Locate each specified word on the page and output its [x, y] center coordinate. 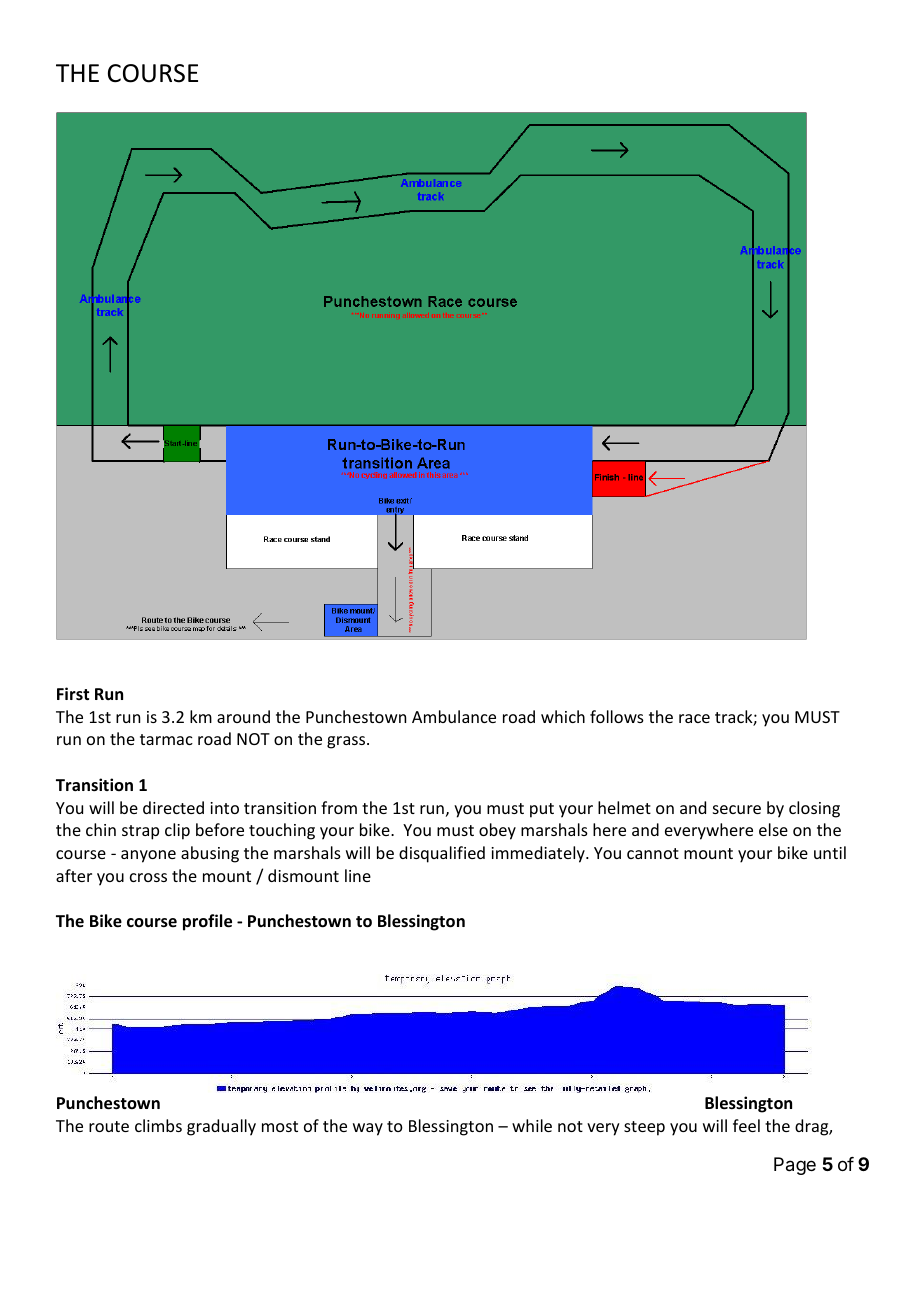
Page [795, 1166]
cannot [653, 853]
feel [746, 1125]
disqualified [442, 854]
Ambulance [454, 716]
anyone [148, 856]
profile [207, 922]
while [532, 1125]
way [368, 1129]
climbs [158, 1125]
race [694, 718]
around [243, 716]
